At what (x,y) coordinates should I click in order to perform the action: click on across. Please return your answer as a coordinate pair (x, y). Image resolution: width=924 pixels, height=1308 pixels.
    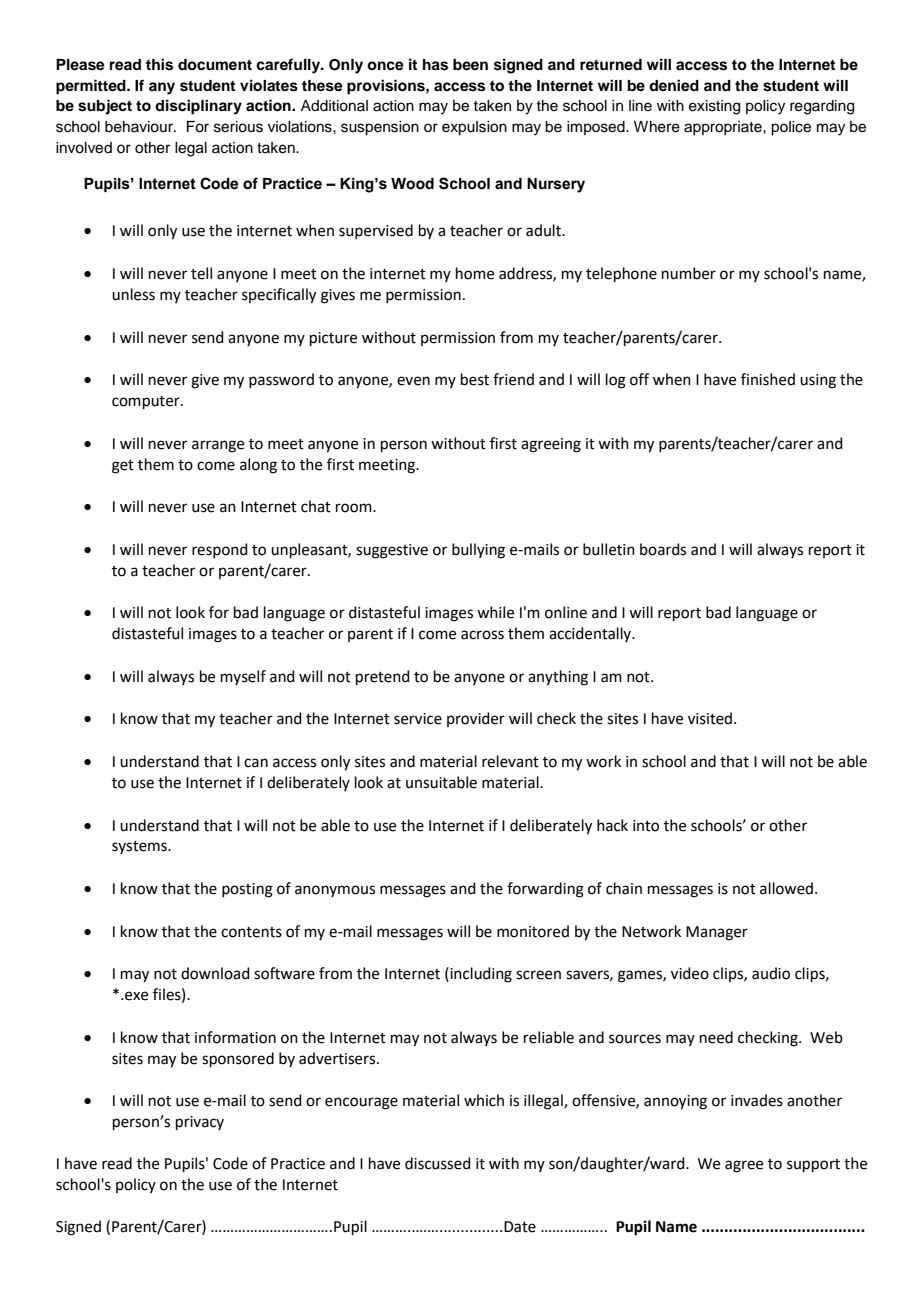
    Looking at the image, I should click on (482, 635).
